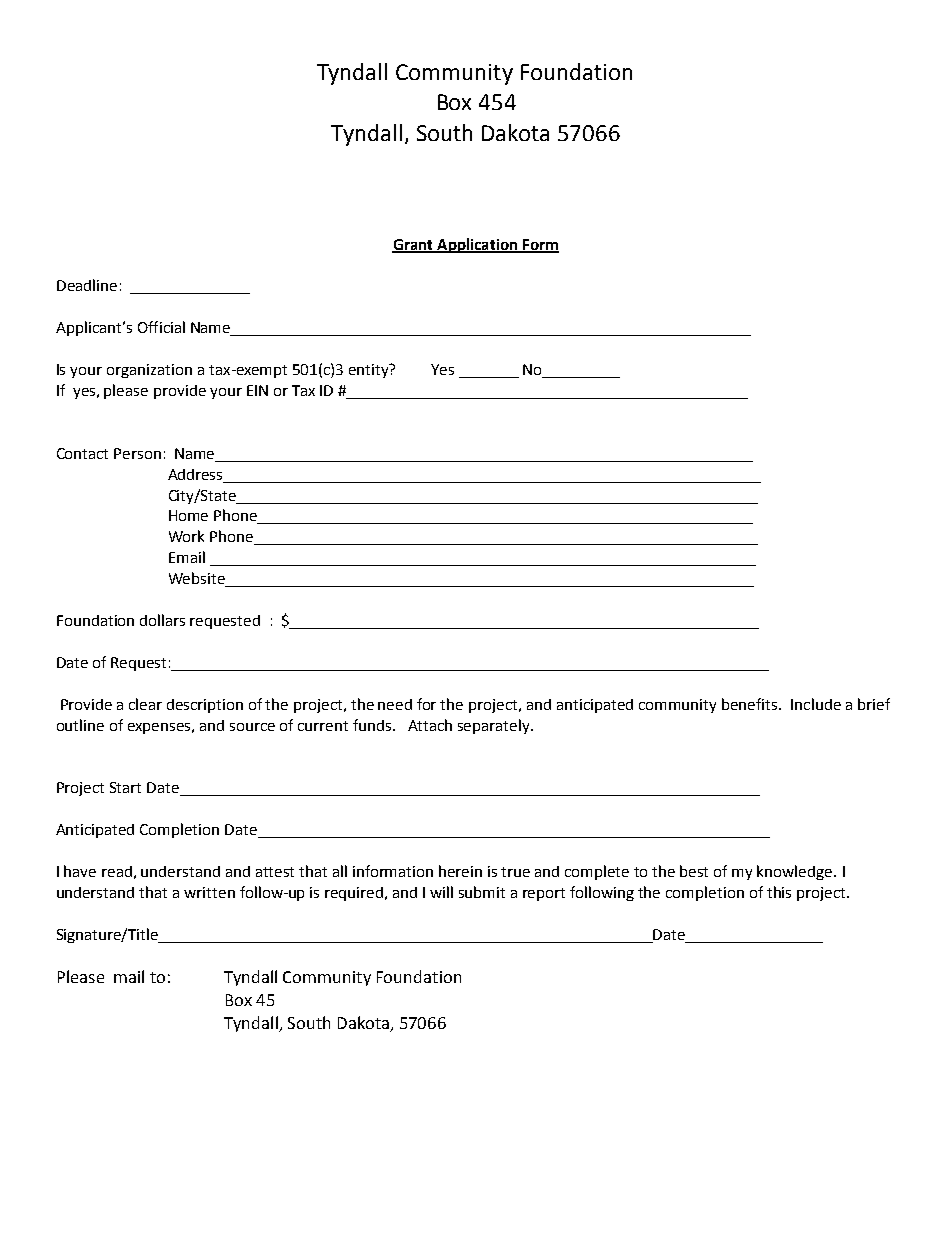 The image size is (952, 1233). What do you see at coordinates (188, 515) in the screenshot?
I see `Home` at bounding box center [188, 515].
